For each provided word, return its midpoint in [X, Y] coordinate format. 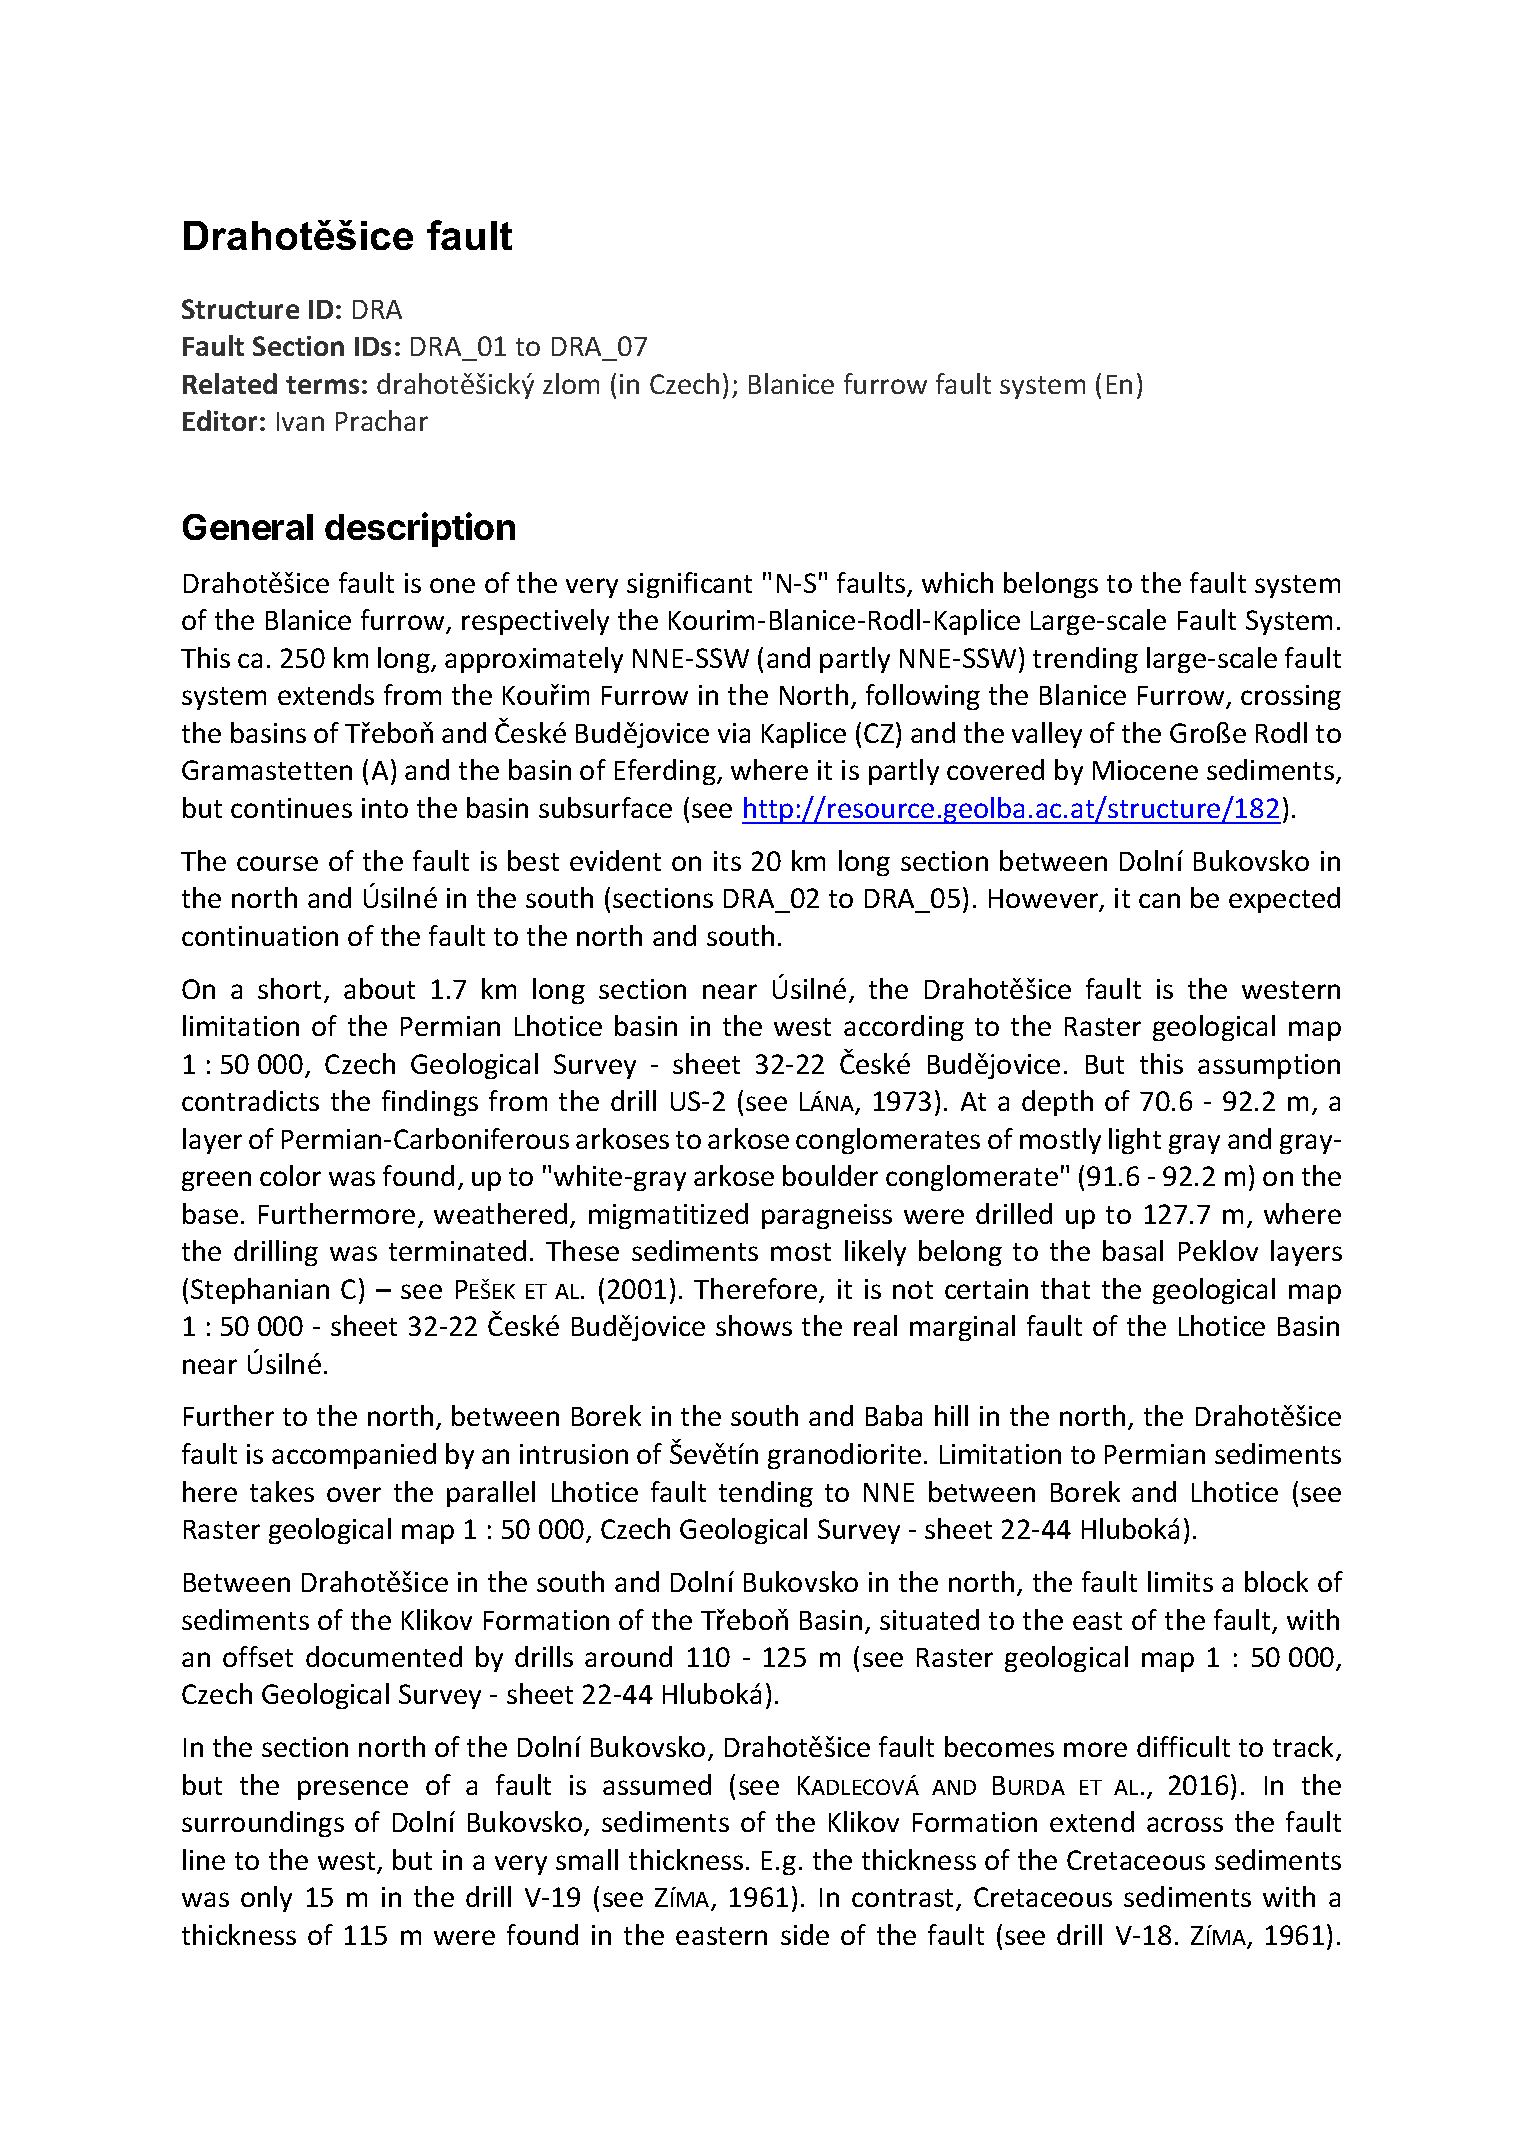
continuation [260, 936]
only [266, 1899]
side [805, 1934]
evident [615, 860]
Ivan [300, 421]
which [957, 582]
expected [1284, 900]
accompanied [354, 1456]
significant [689, 585]
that [1065, 1288]
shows [754, 1325]
